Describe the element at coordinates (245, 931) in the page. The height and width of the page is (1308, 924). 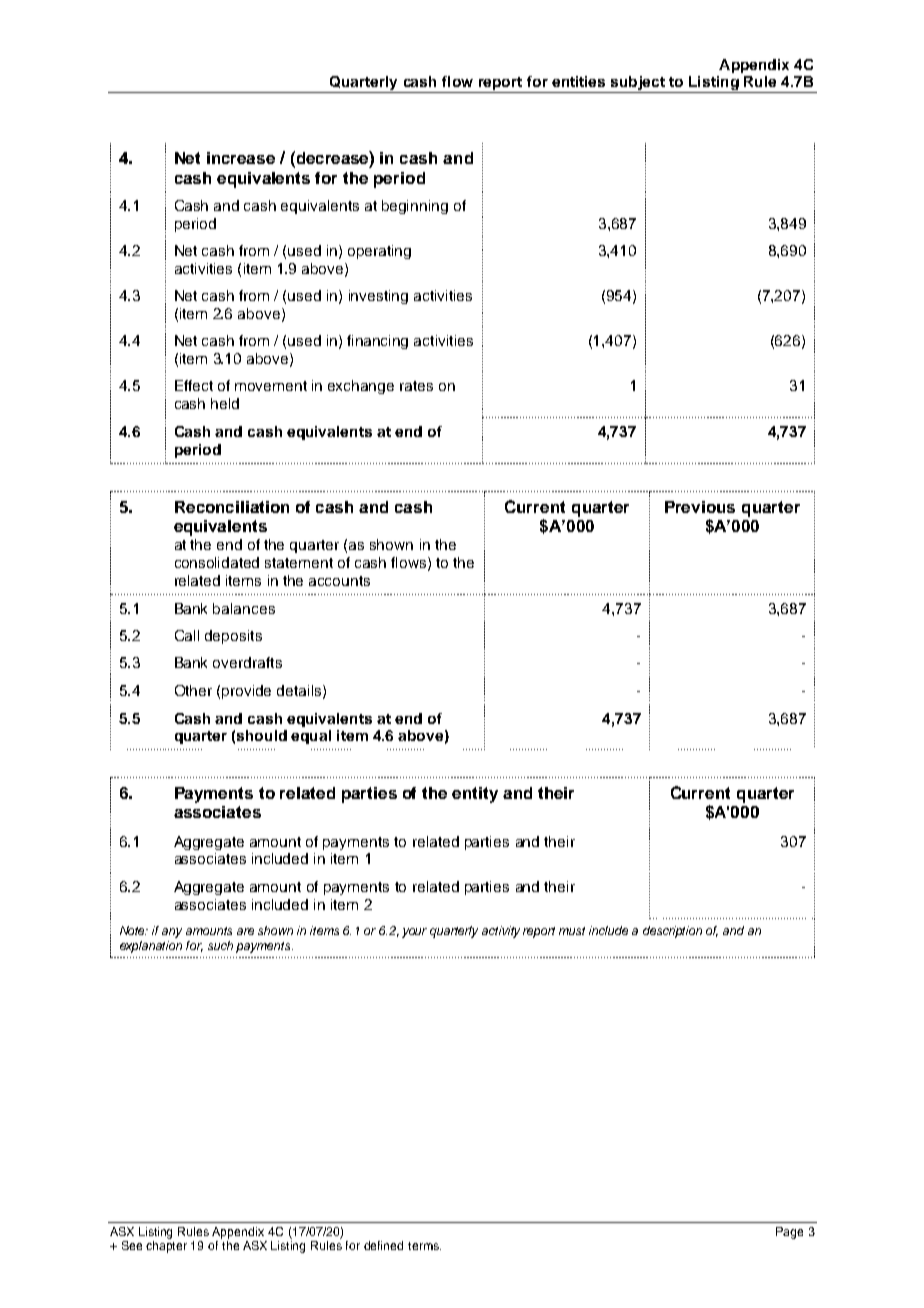
I see `are` at that location.
